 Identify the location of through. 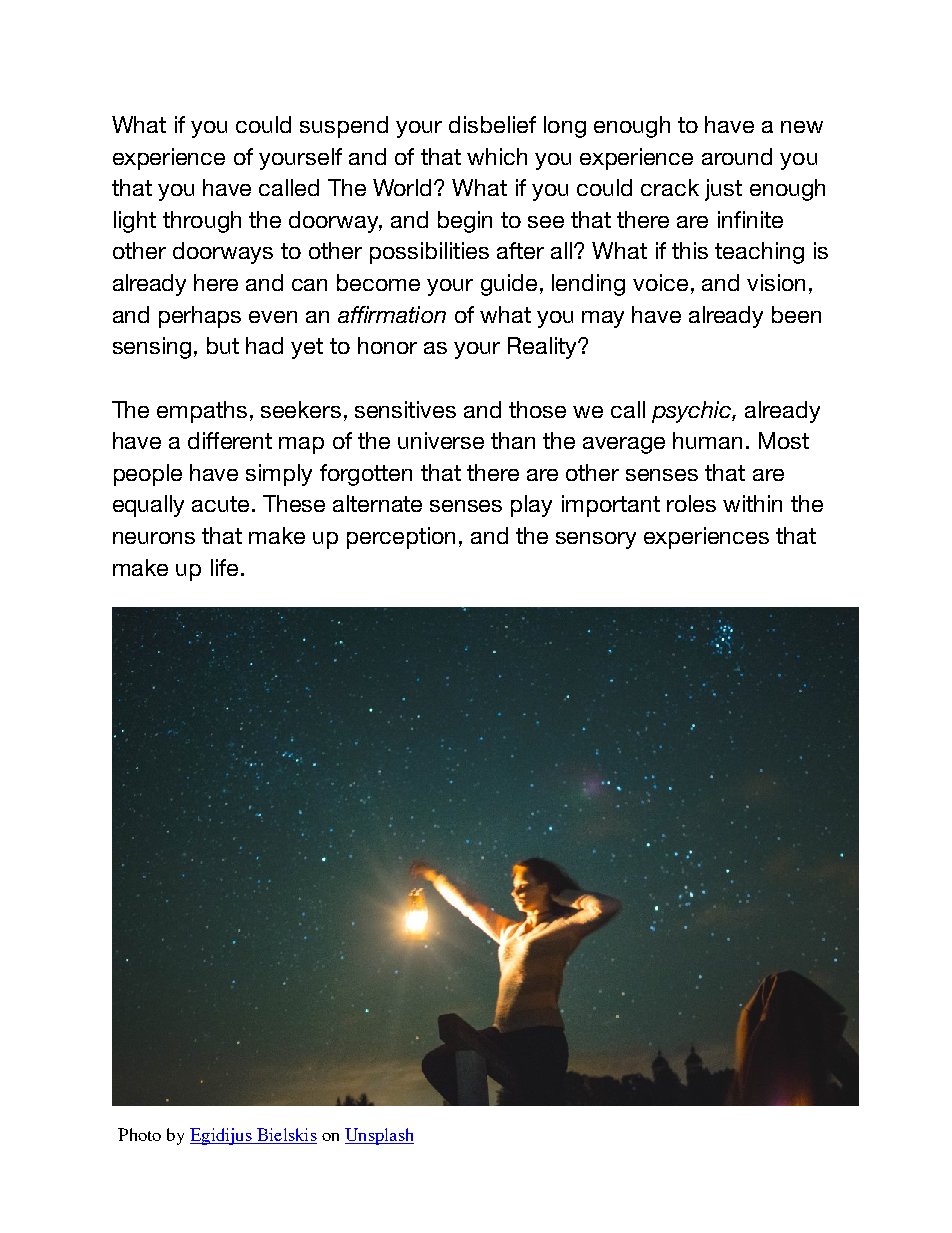
(202, 222).
